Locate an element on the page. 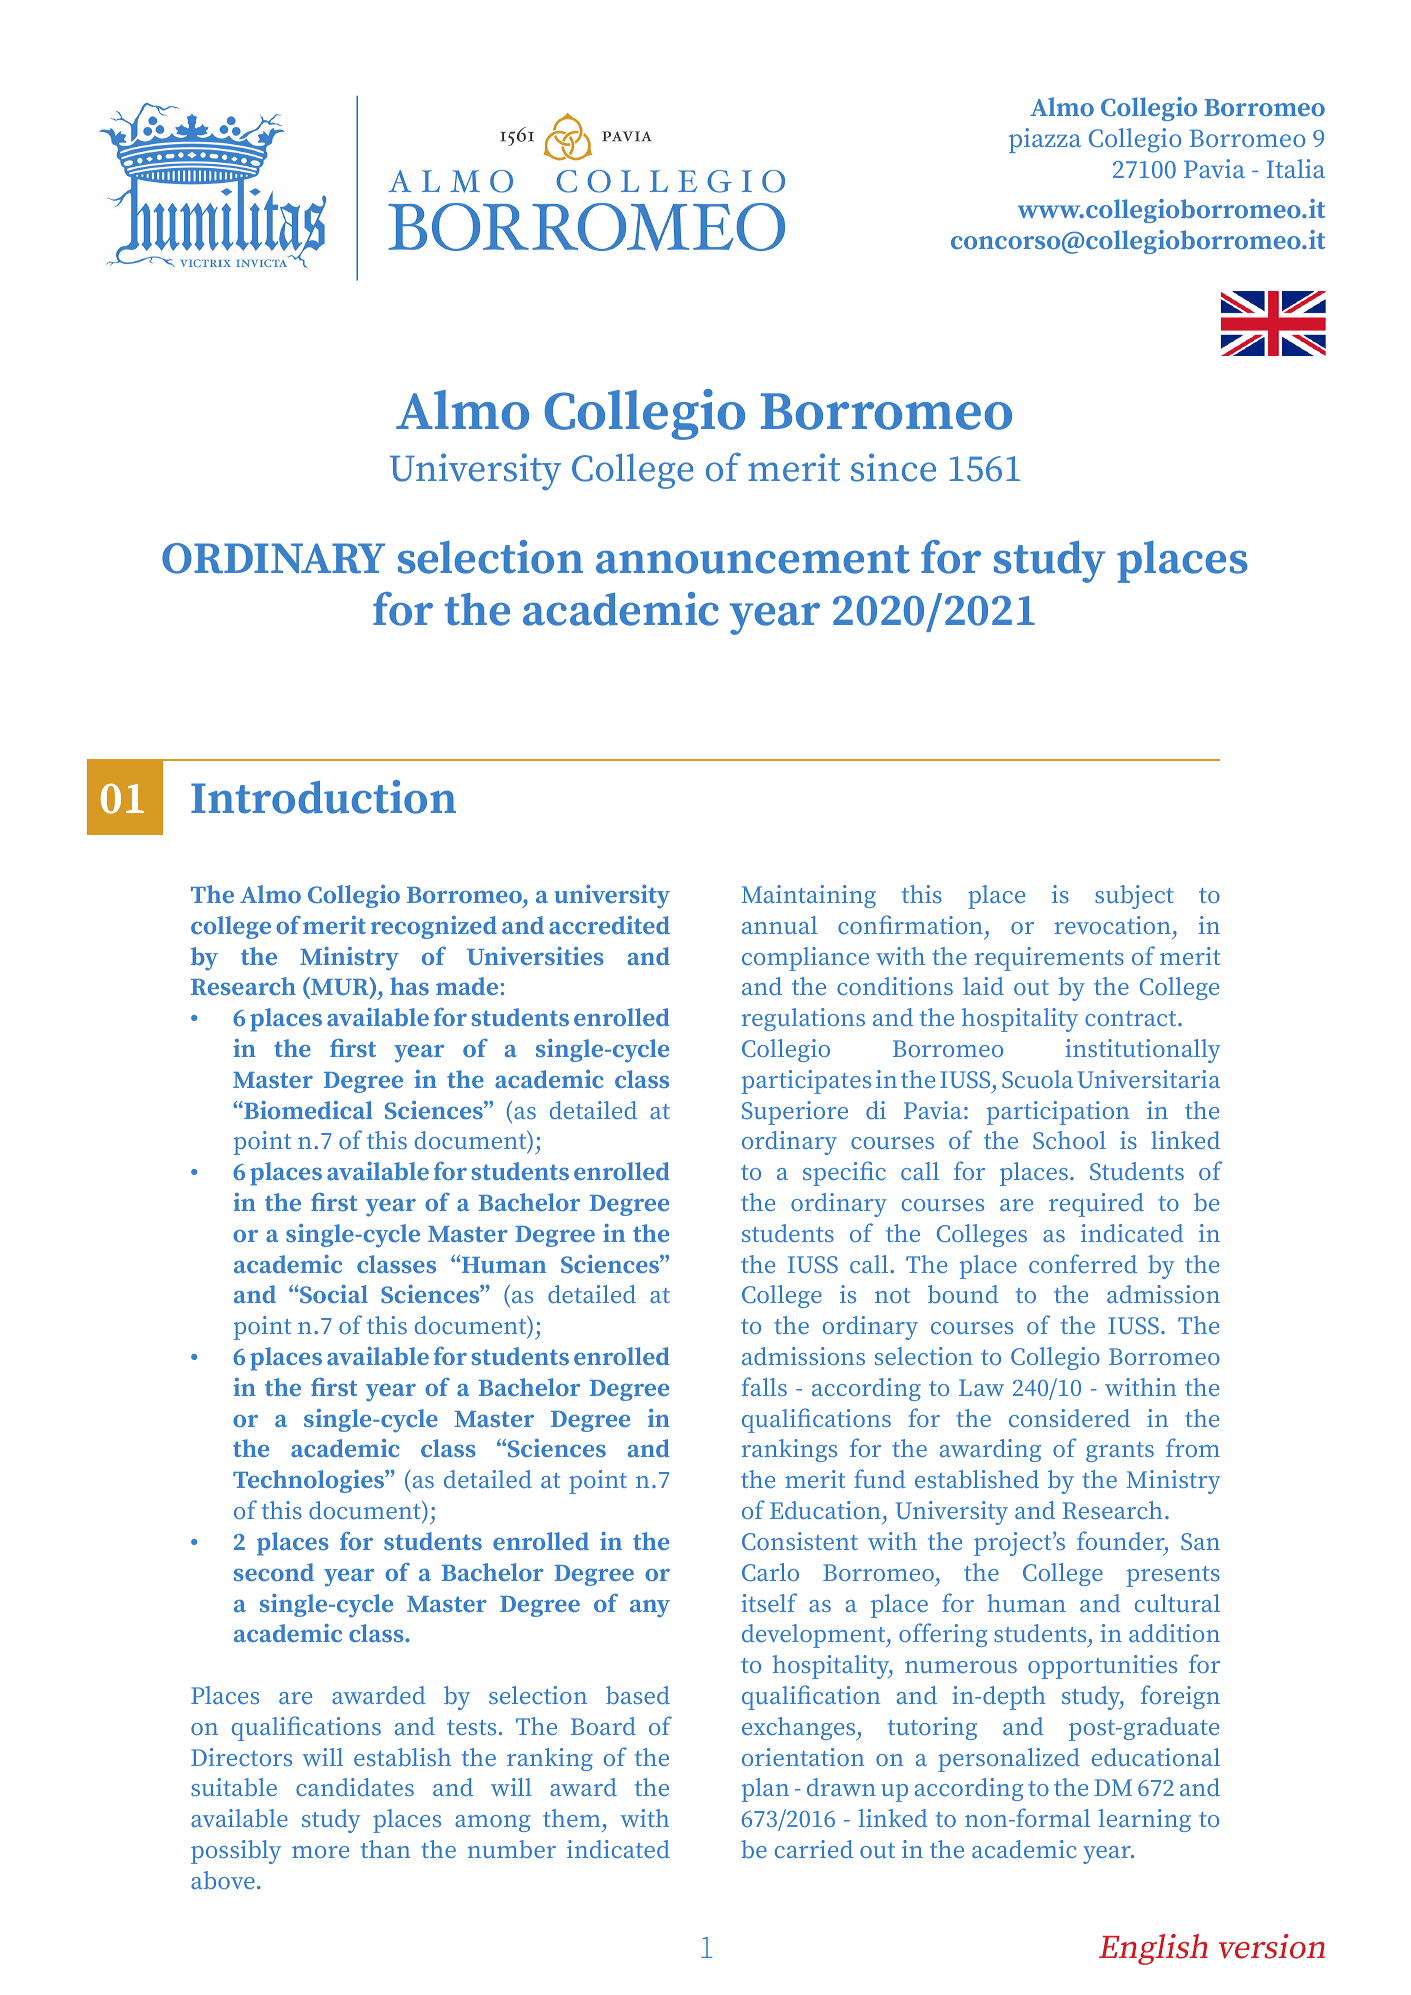  plan is located at coordinates (765, 1790).
